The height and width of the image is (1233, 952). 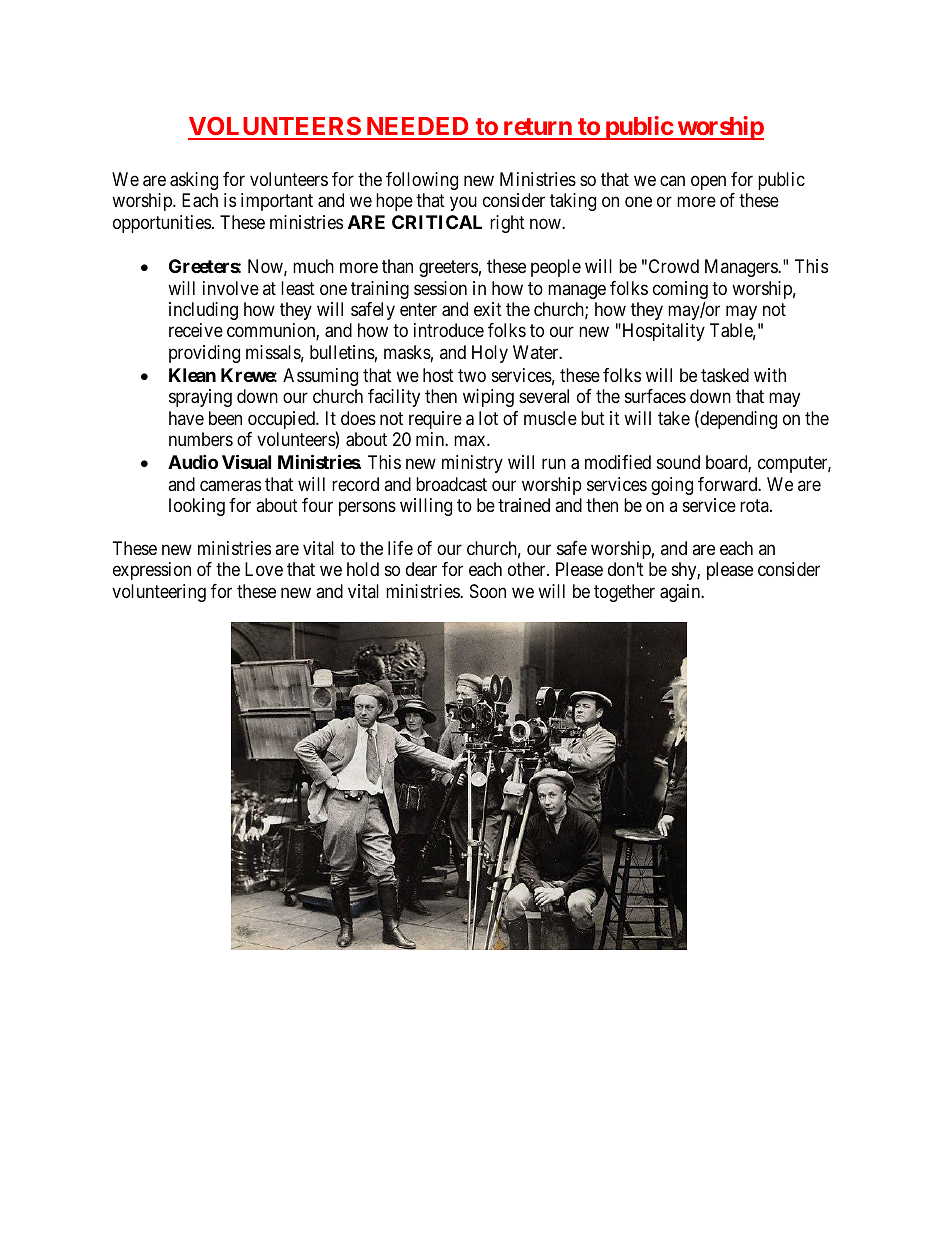 I want to click on asking, so click(x=194, y=181).
